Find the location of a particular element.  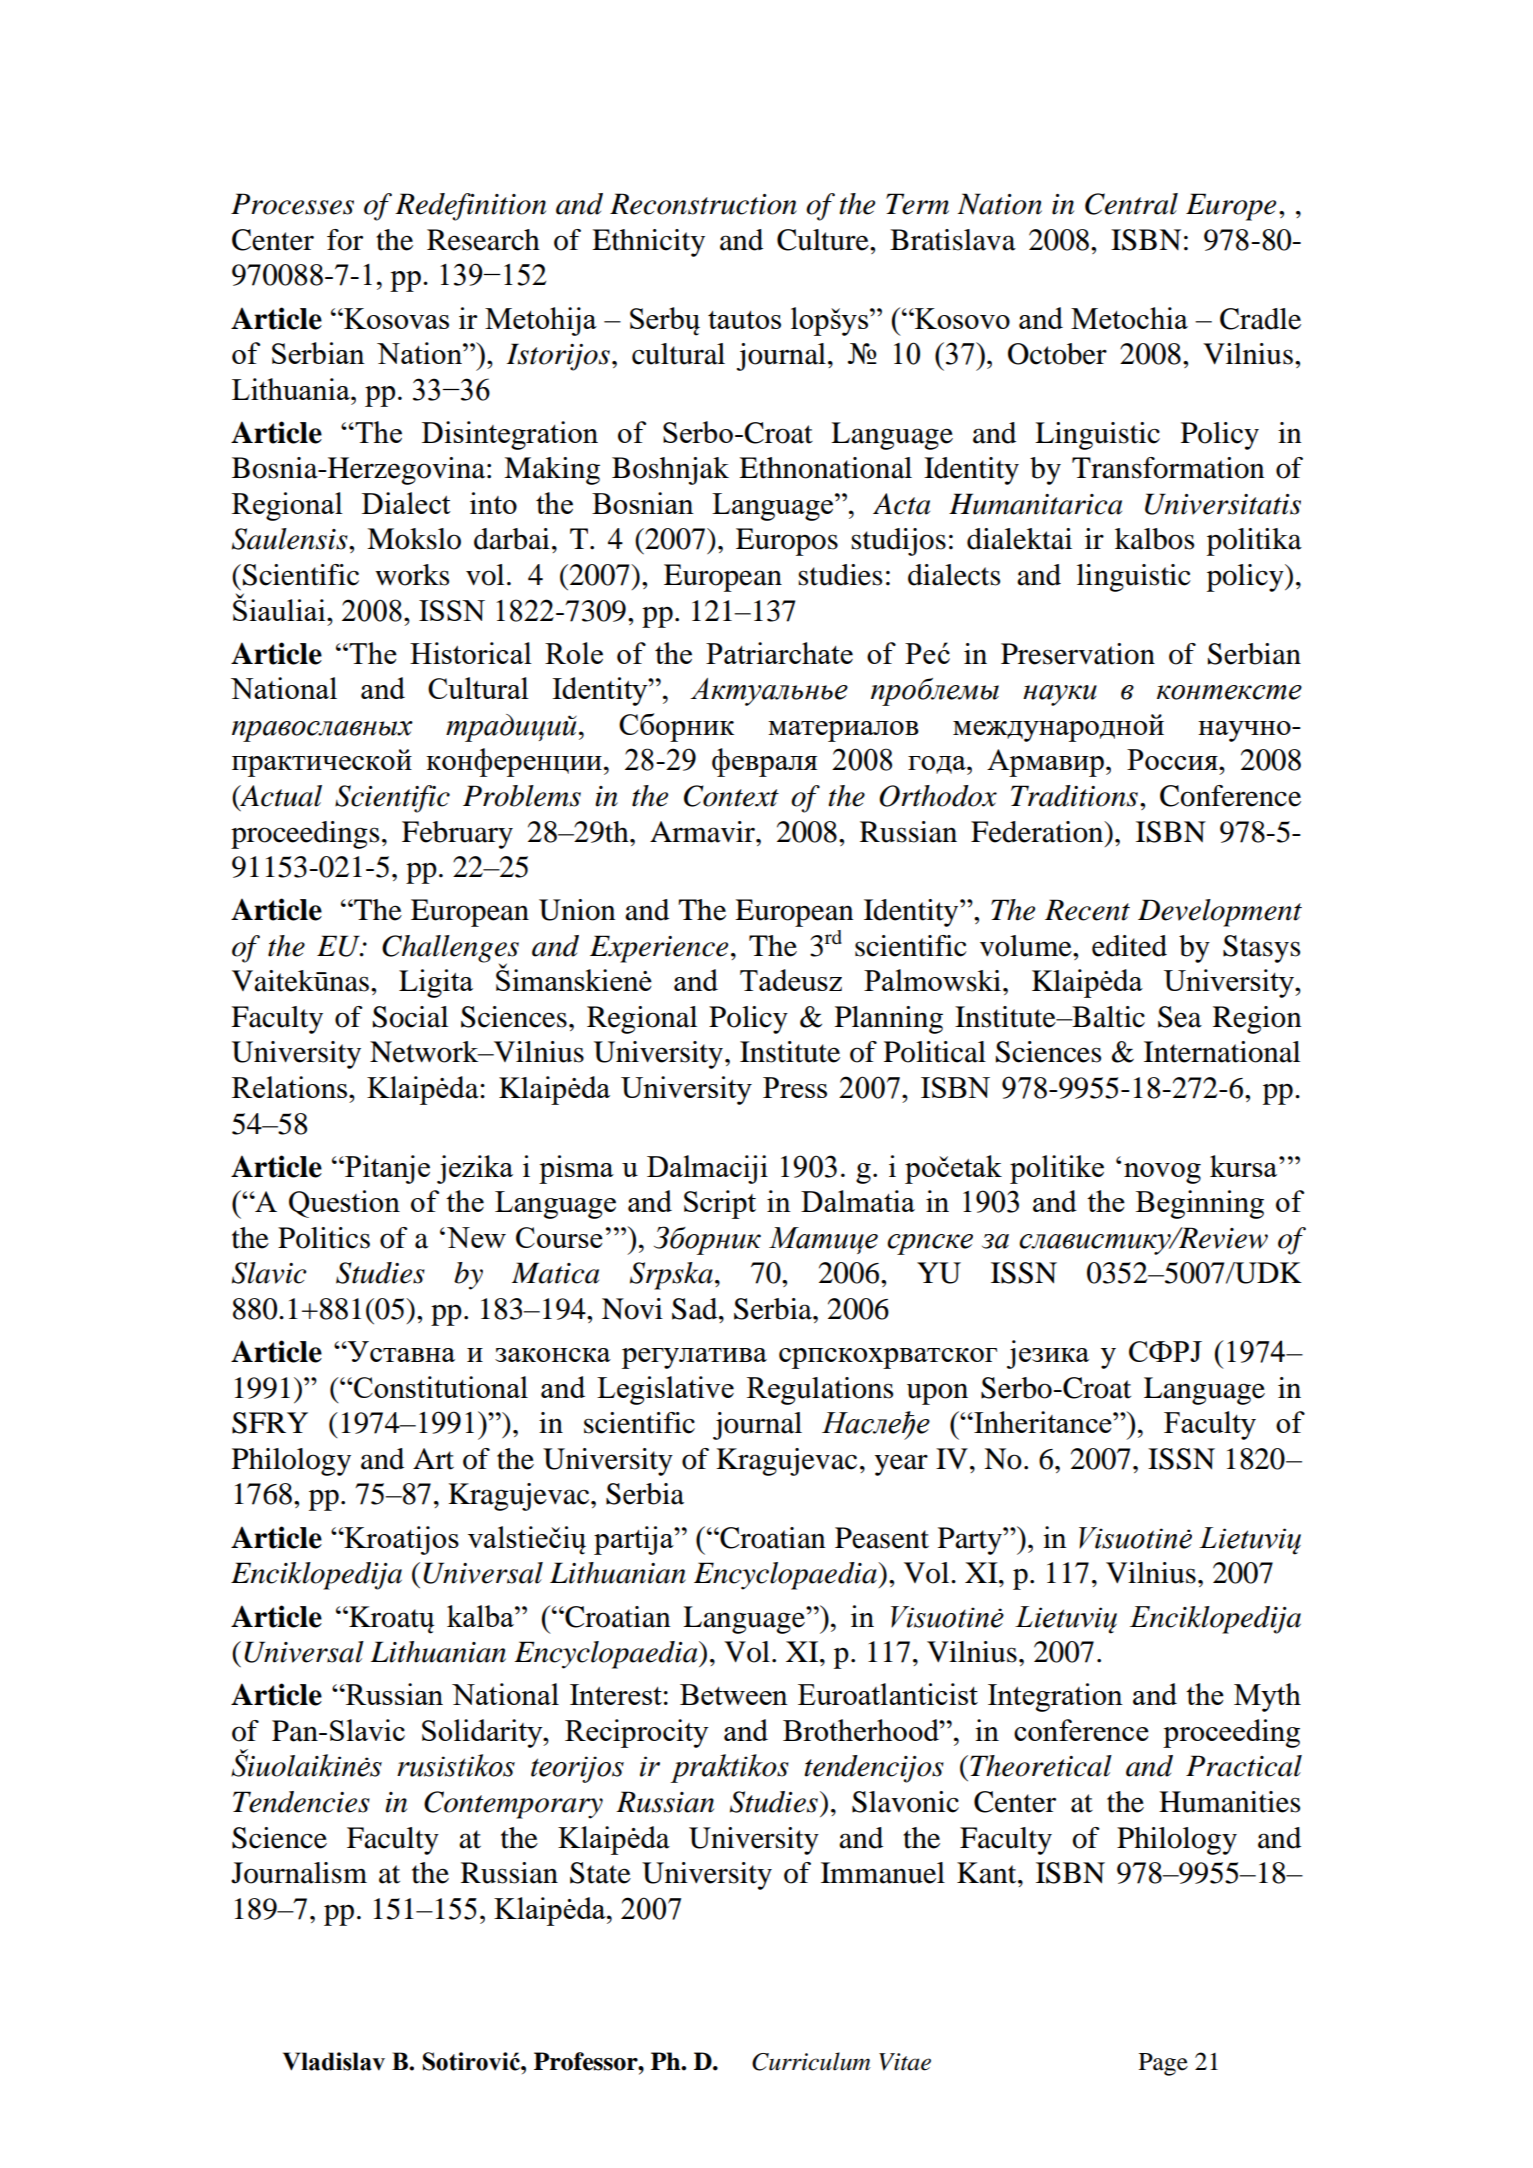

Curriculum is located at coordinates (811, 2061).
